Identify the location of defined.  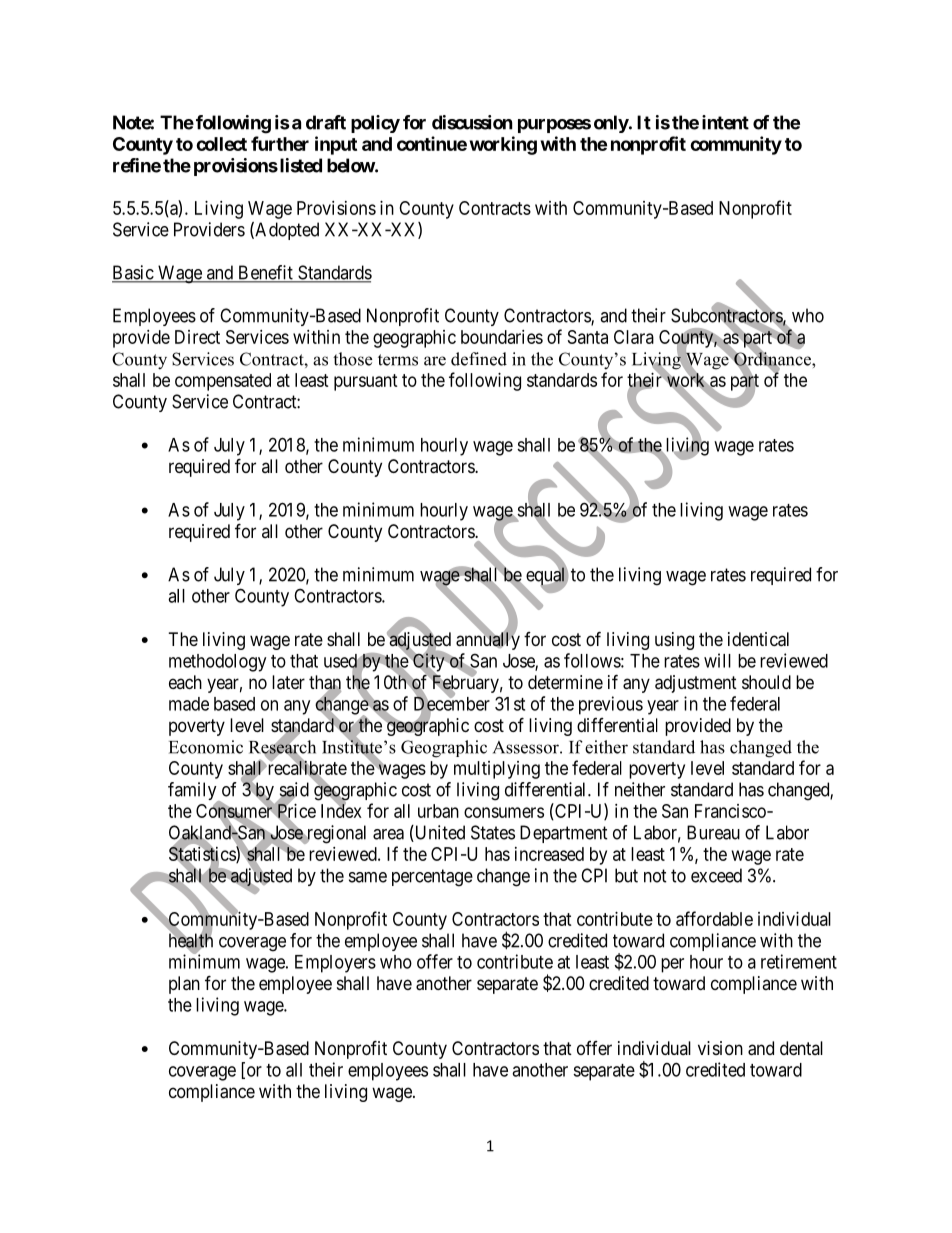
(479, 359).
